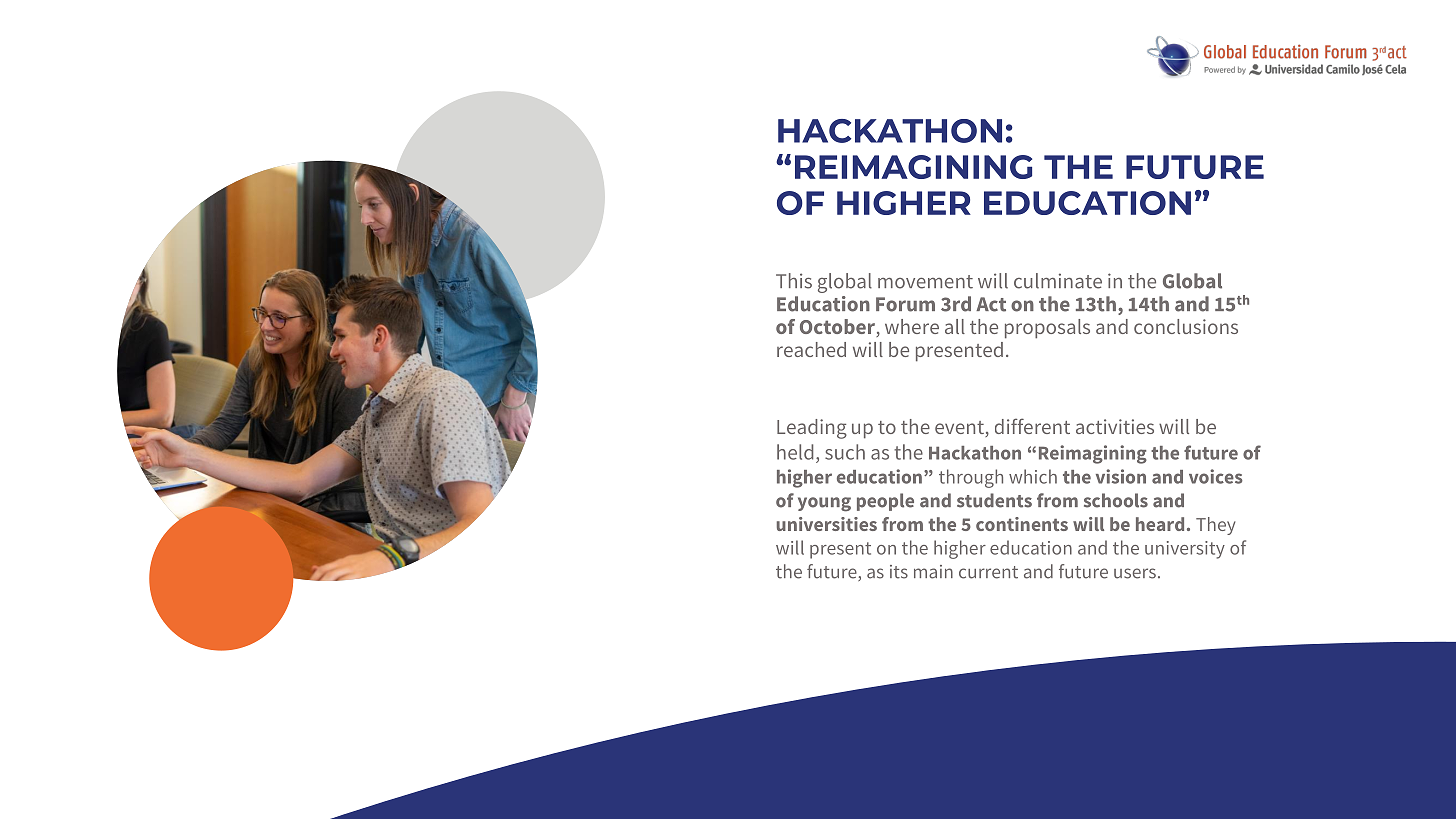  I want to click on reached, so click(811, 349).
